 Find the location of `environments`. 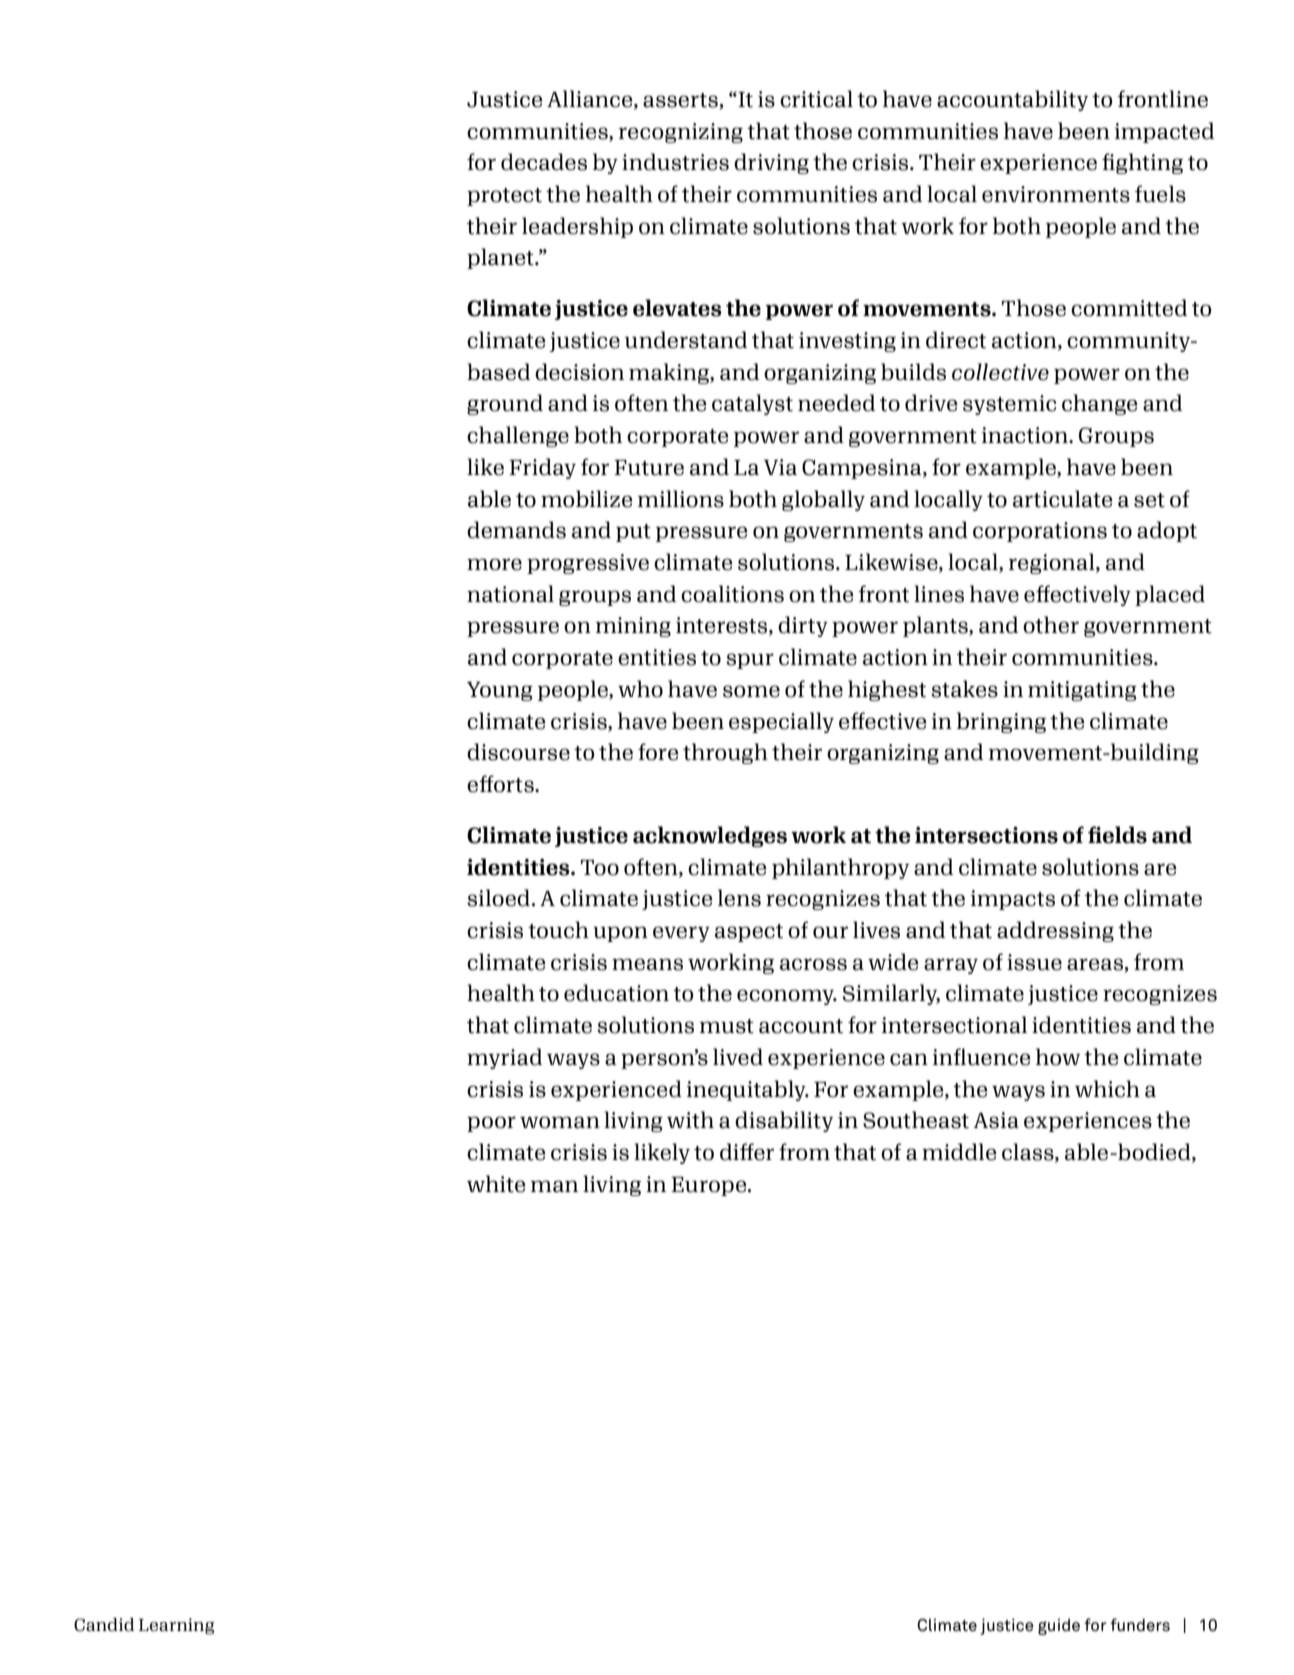

environments is located at coordinates (1056, 194).
